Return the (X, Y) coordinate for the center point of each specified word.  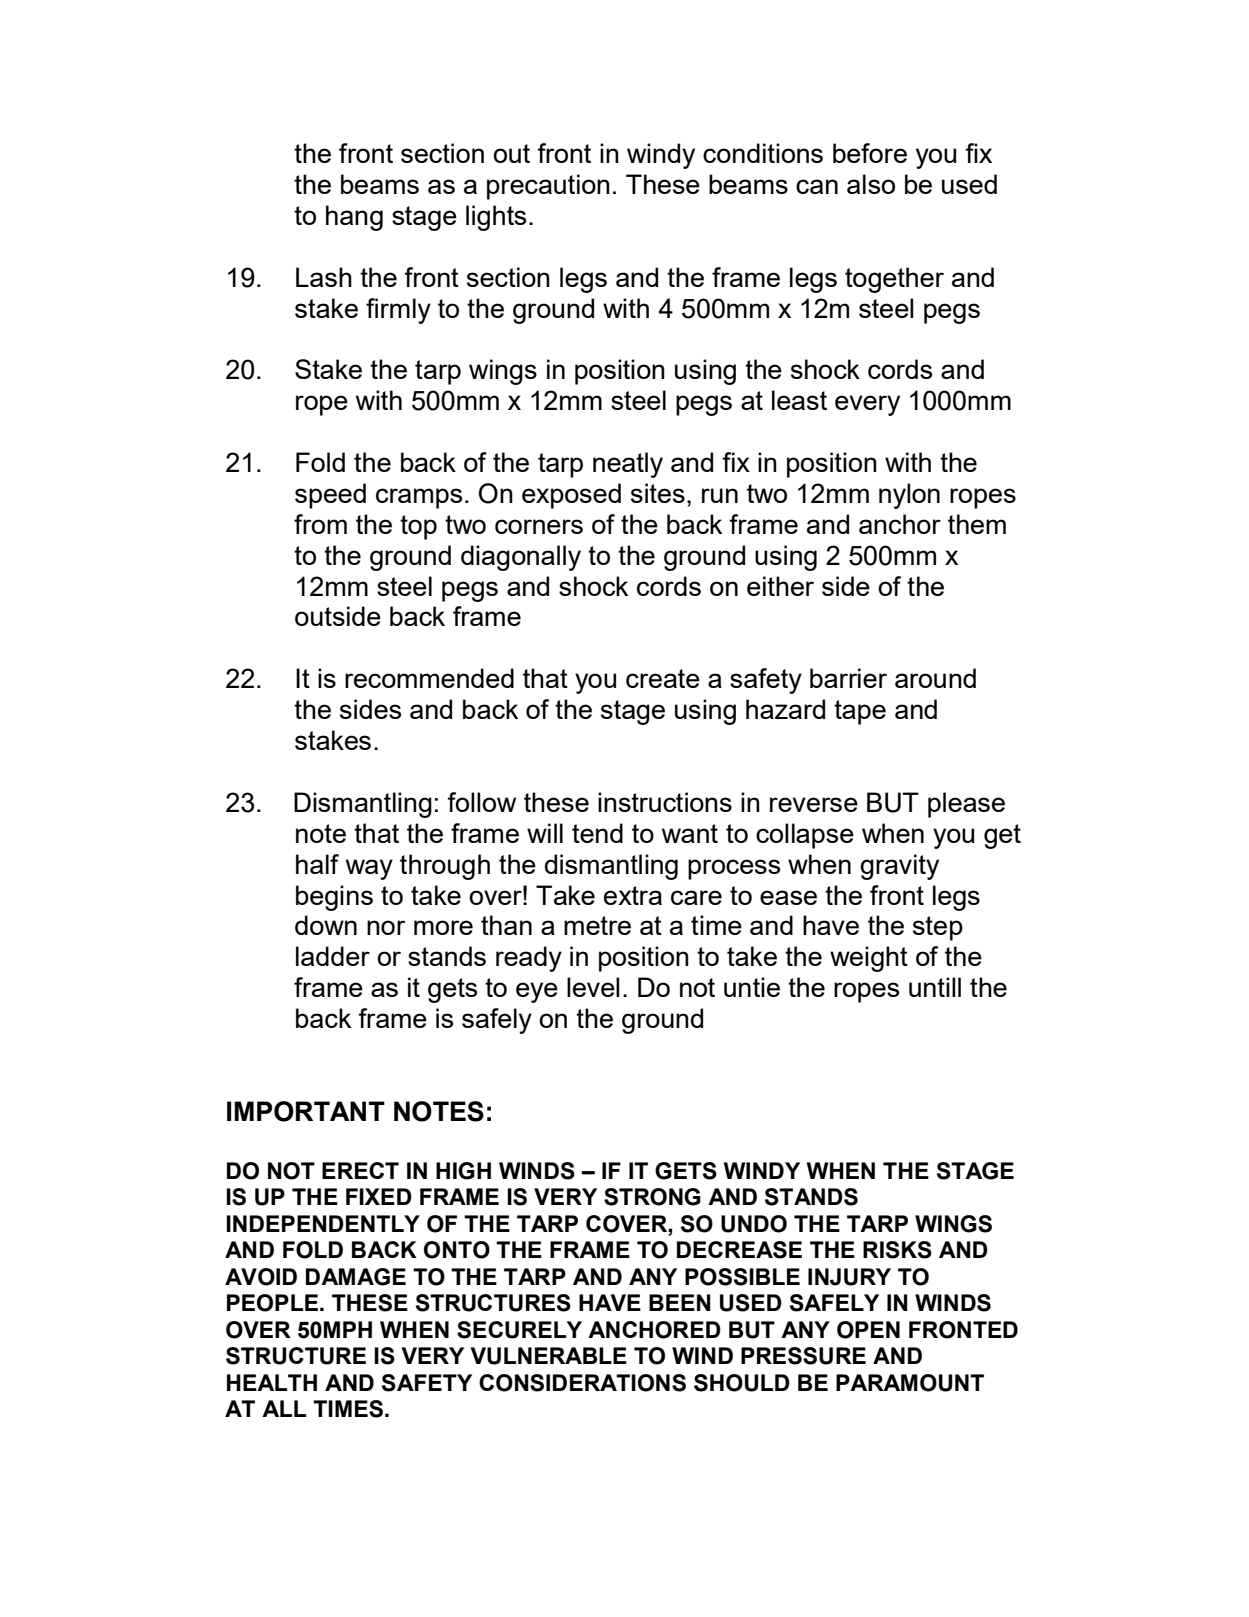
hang (354, 218)
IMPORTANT (306, 1111)
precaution (548, 187)
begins (334, 898)
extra (633, 895)
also (871, 184)
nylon (909, 496)
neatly (628, 465)
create (663, 678)
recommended (429, 678)
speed (330, 496)
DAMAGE (356, 1277)
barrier (848, 678)
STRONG (652, 1197)
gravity (899, 867)
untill (935, 987)
